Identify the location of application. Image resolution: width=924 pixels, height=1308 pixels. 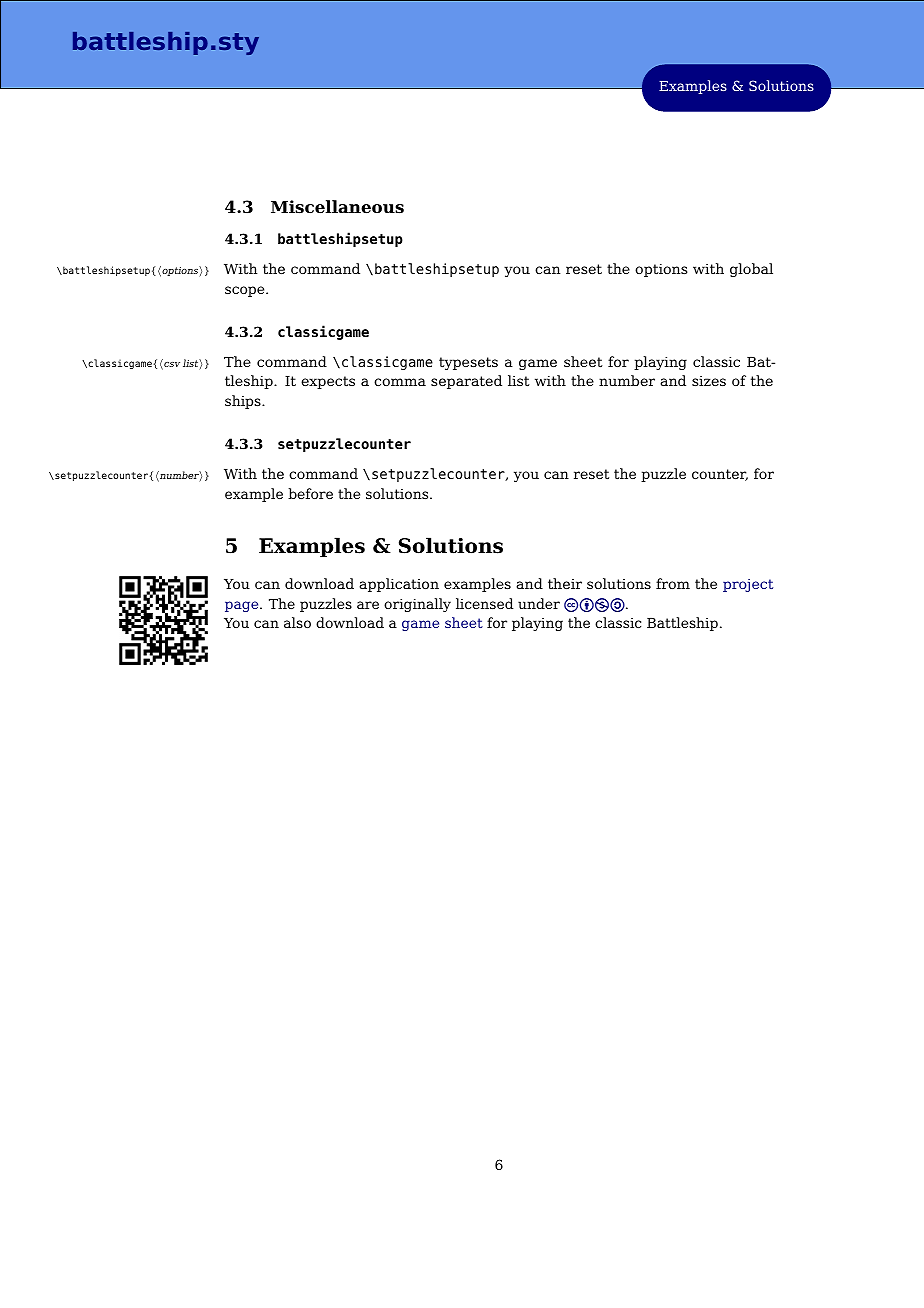
(399, 585).
